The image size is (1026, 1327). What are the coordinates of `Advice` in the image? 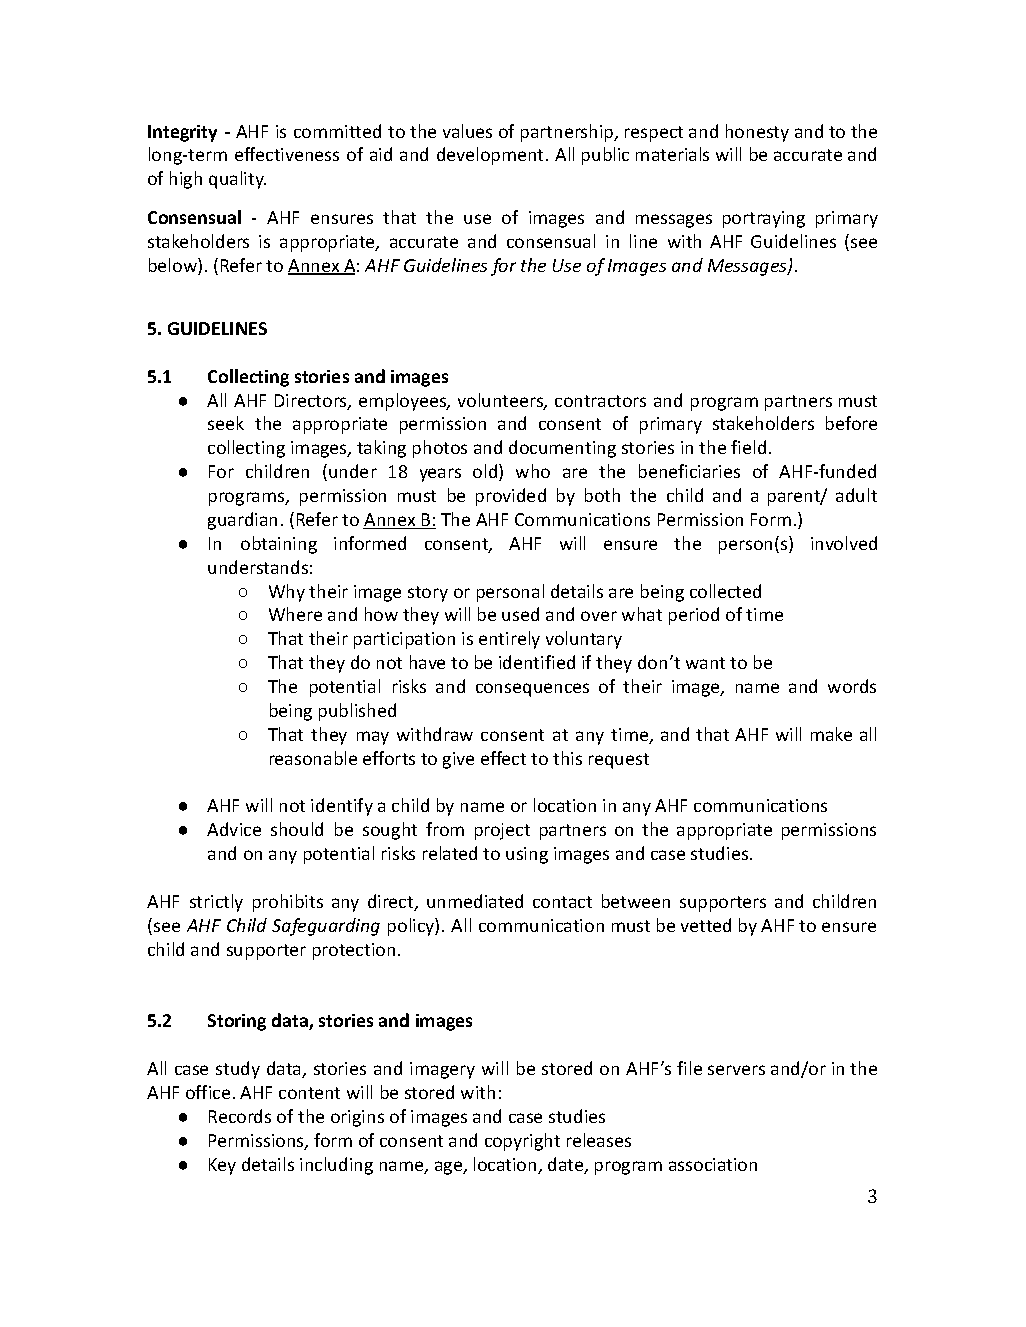 It's located at (234, 829).
